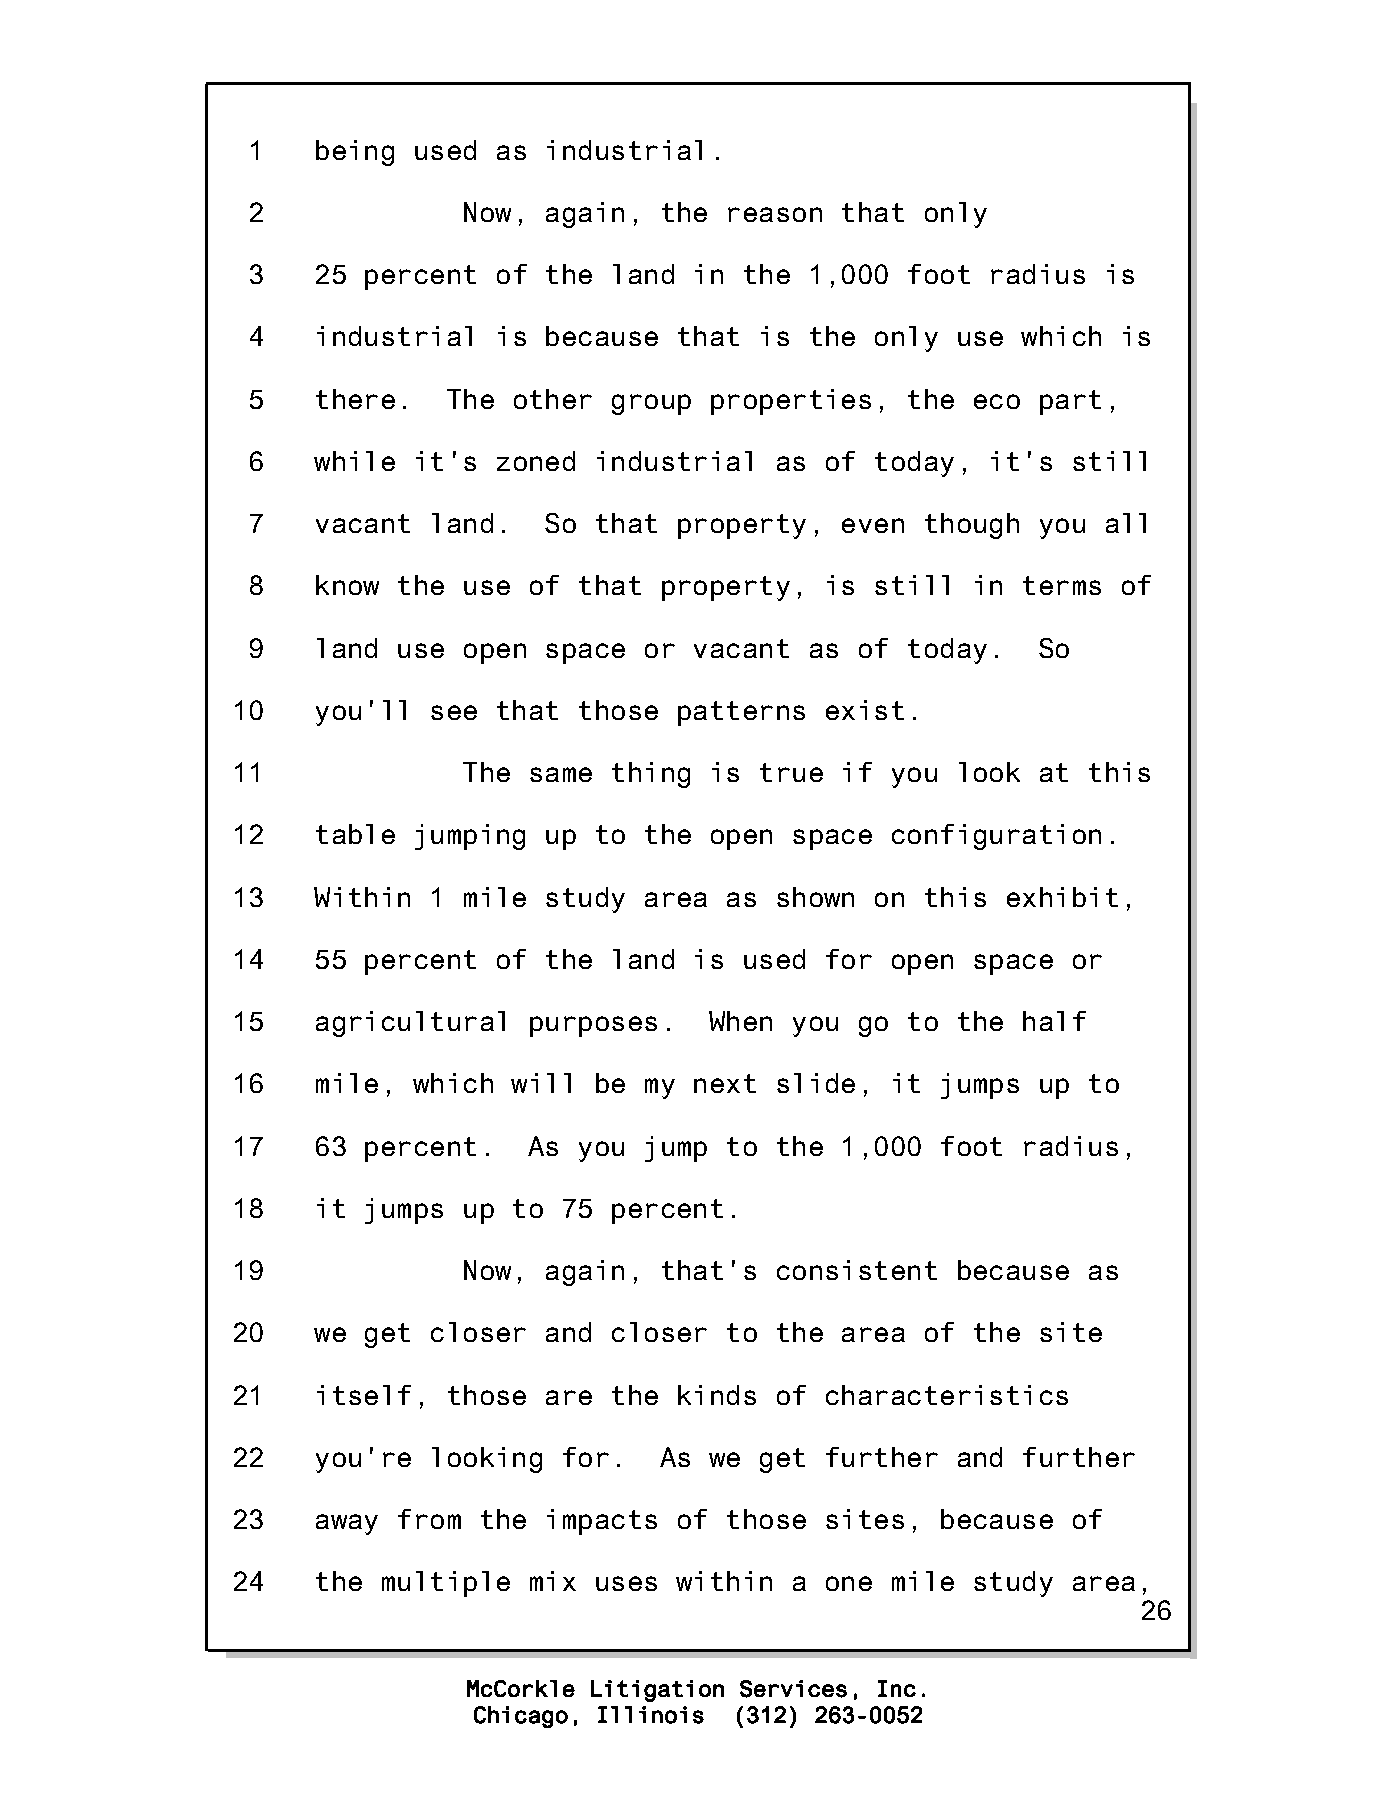 This screenshot has height=1810, width=1398. I want to click on agricultural, so click(410, 1024).
